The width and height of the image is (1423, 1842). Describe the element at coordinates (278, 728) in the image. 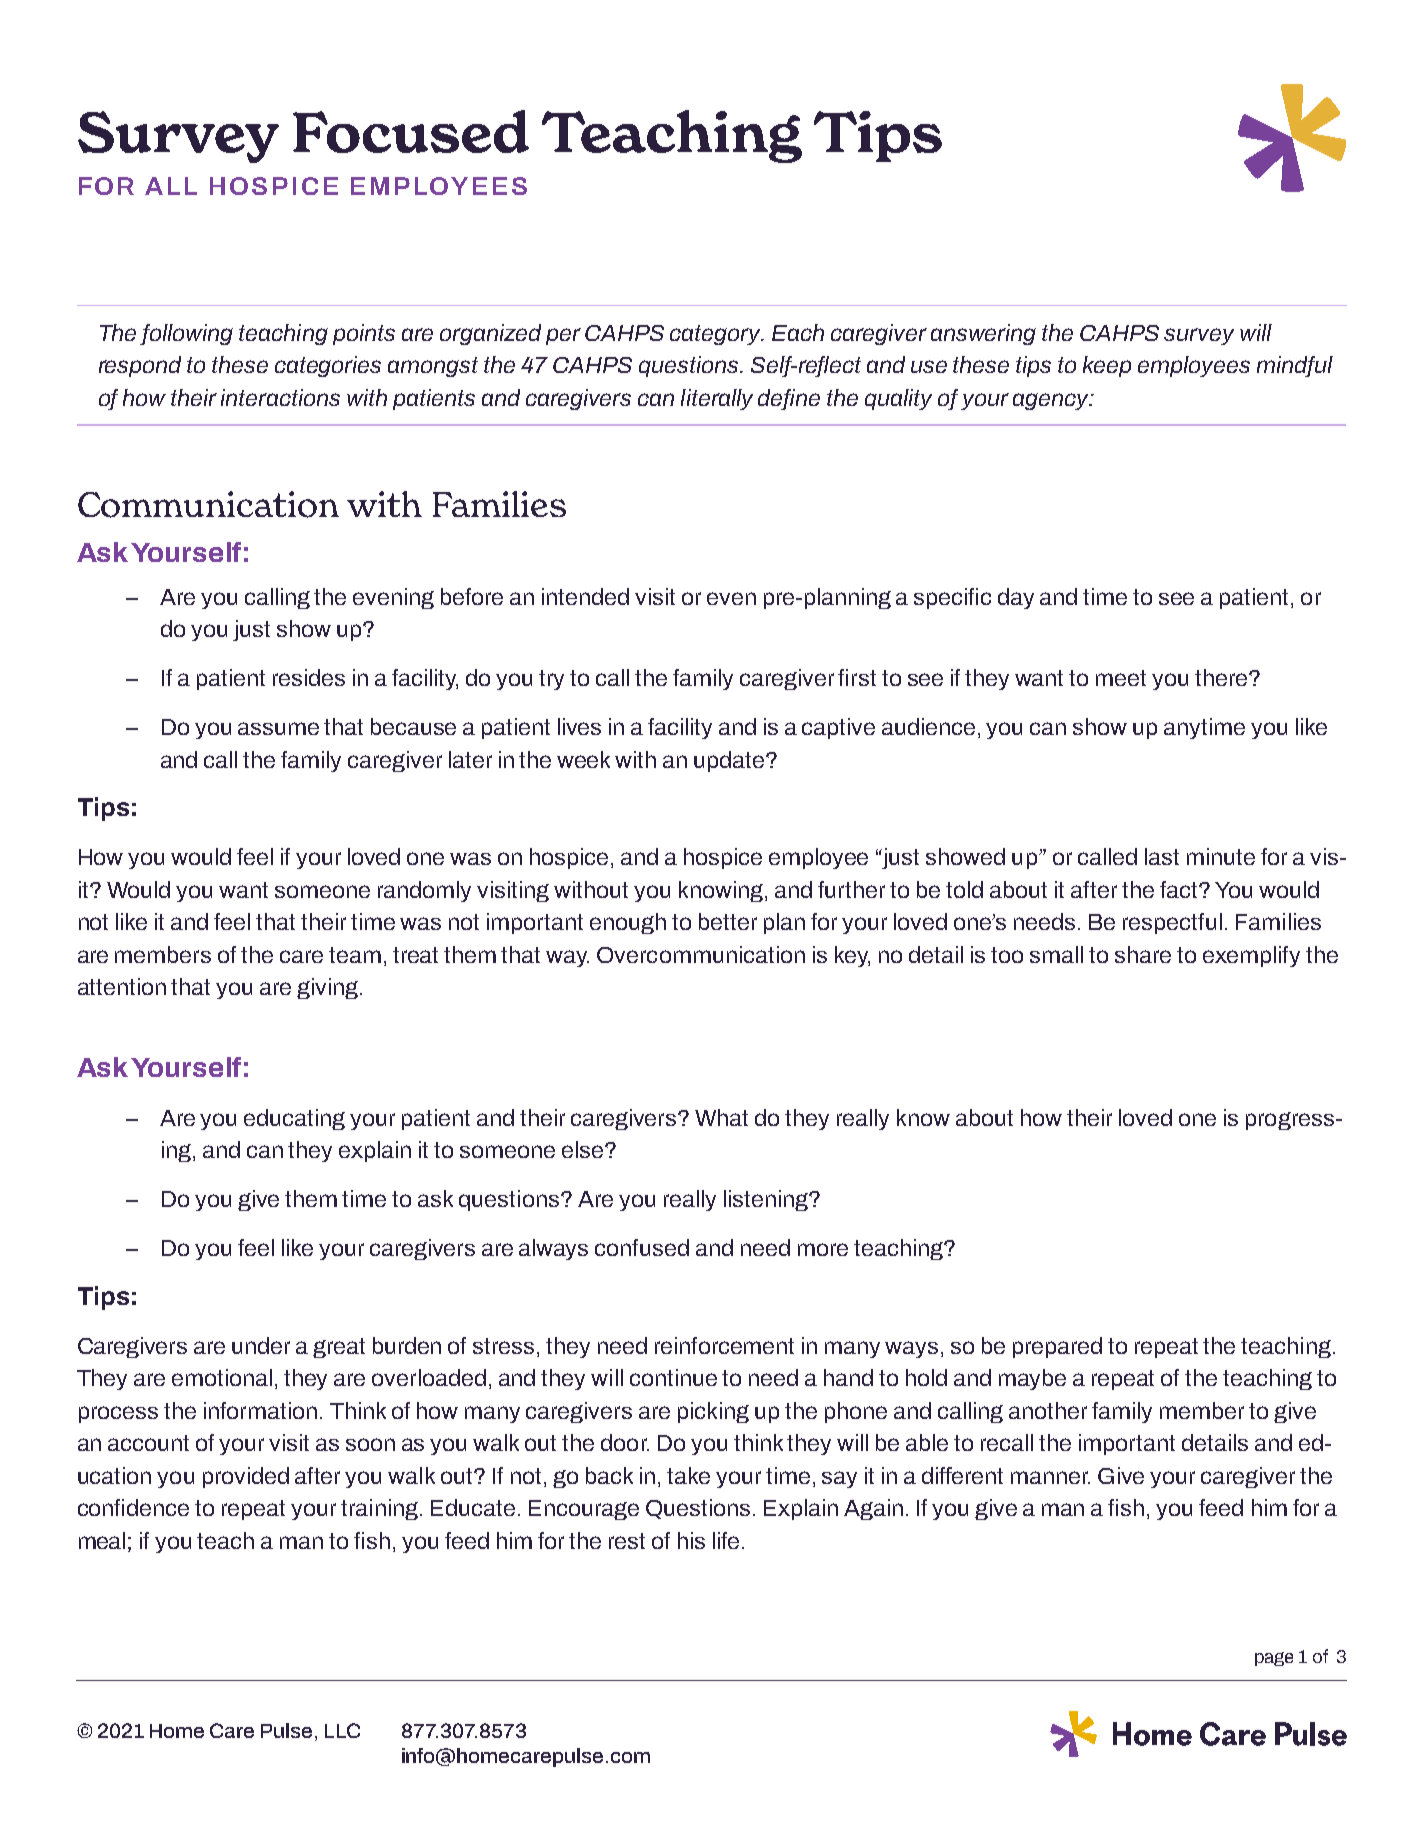

I see `assume` at that location.
